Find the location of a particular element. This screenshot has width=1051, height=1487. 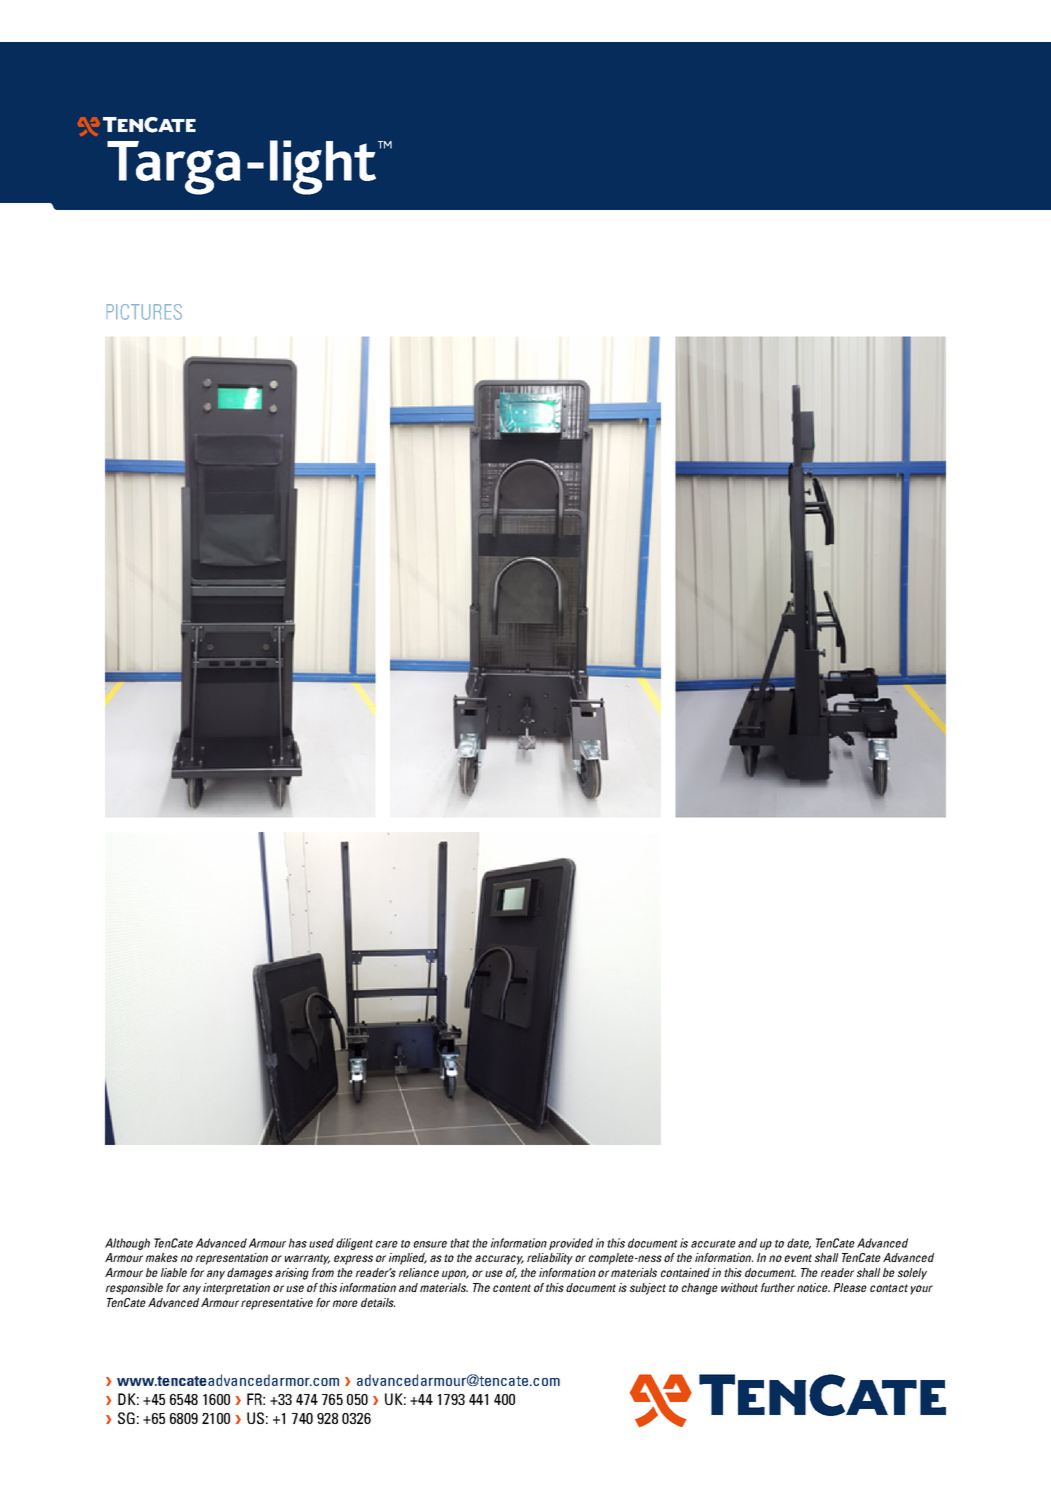

event is located at coordinates (798, 1258).
